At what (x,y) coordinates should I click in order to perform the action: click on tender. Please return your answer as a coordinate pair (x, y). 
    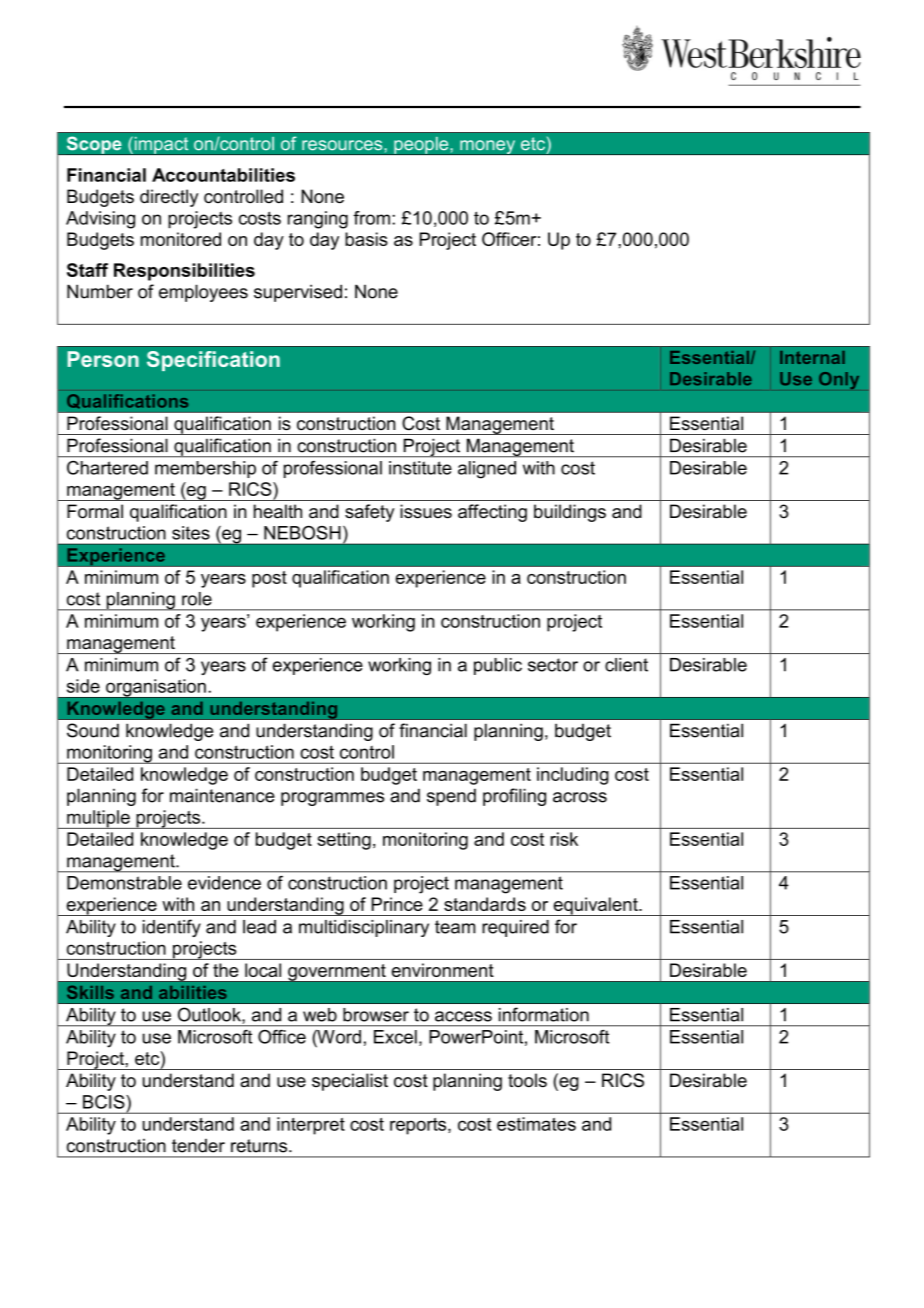
    Looking at the image, I should click on (198, 1146).
